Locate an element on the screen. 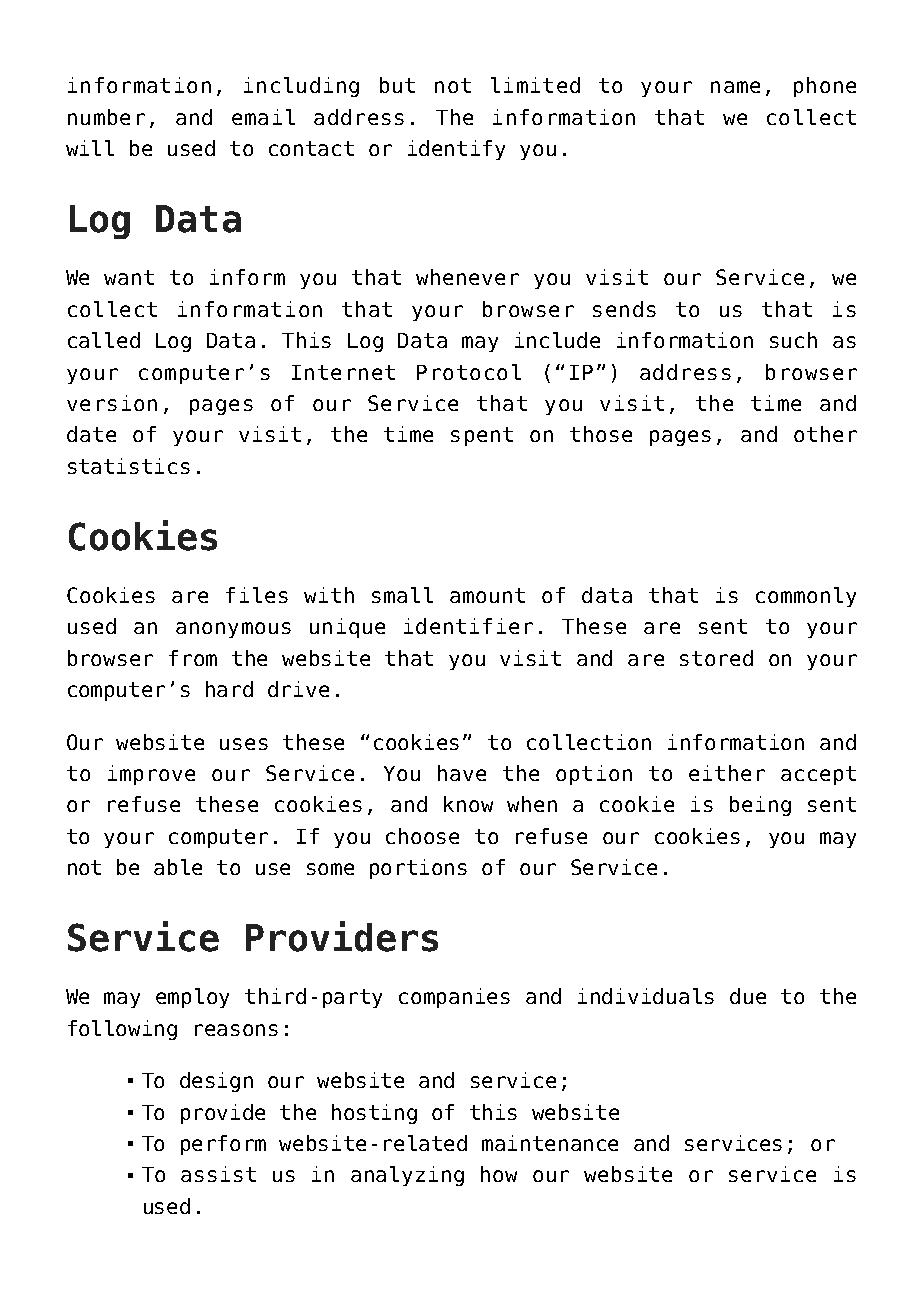  being is located at coordinates (760, 806).
